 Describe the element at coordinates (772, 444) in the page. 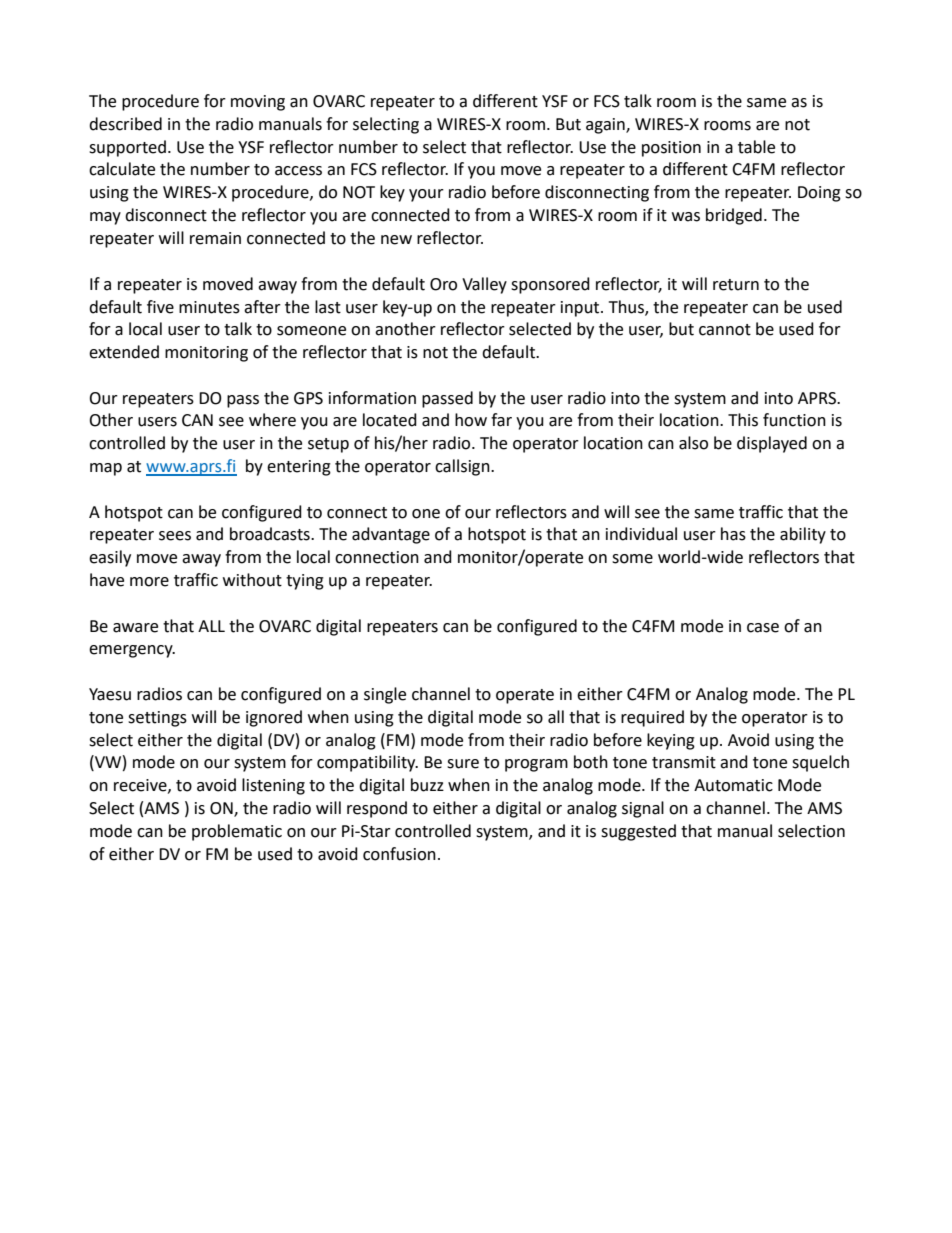

I see `displayed` at that location.
